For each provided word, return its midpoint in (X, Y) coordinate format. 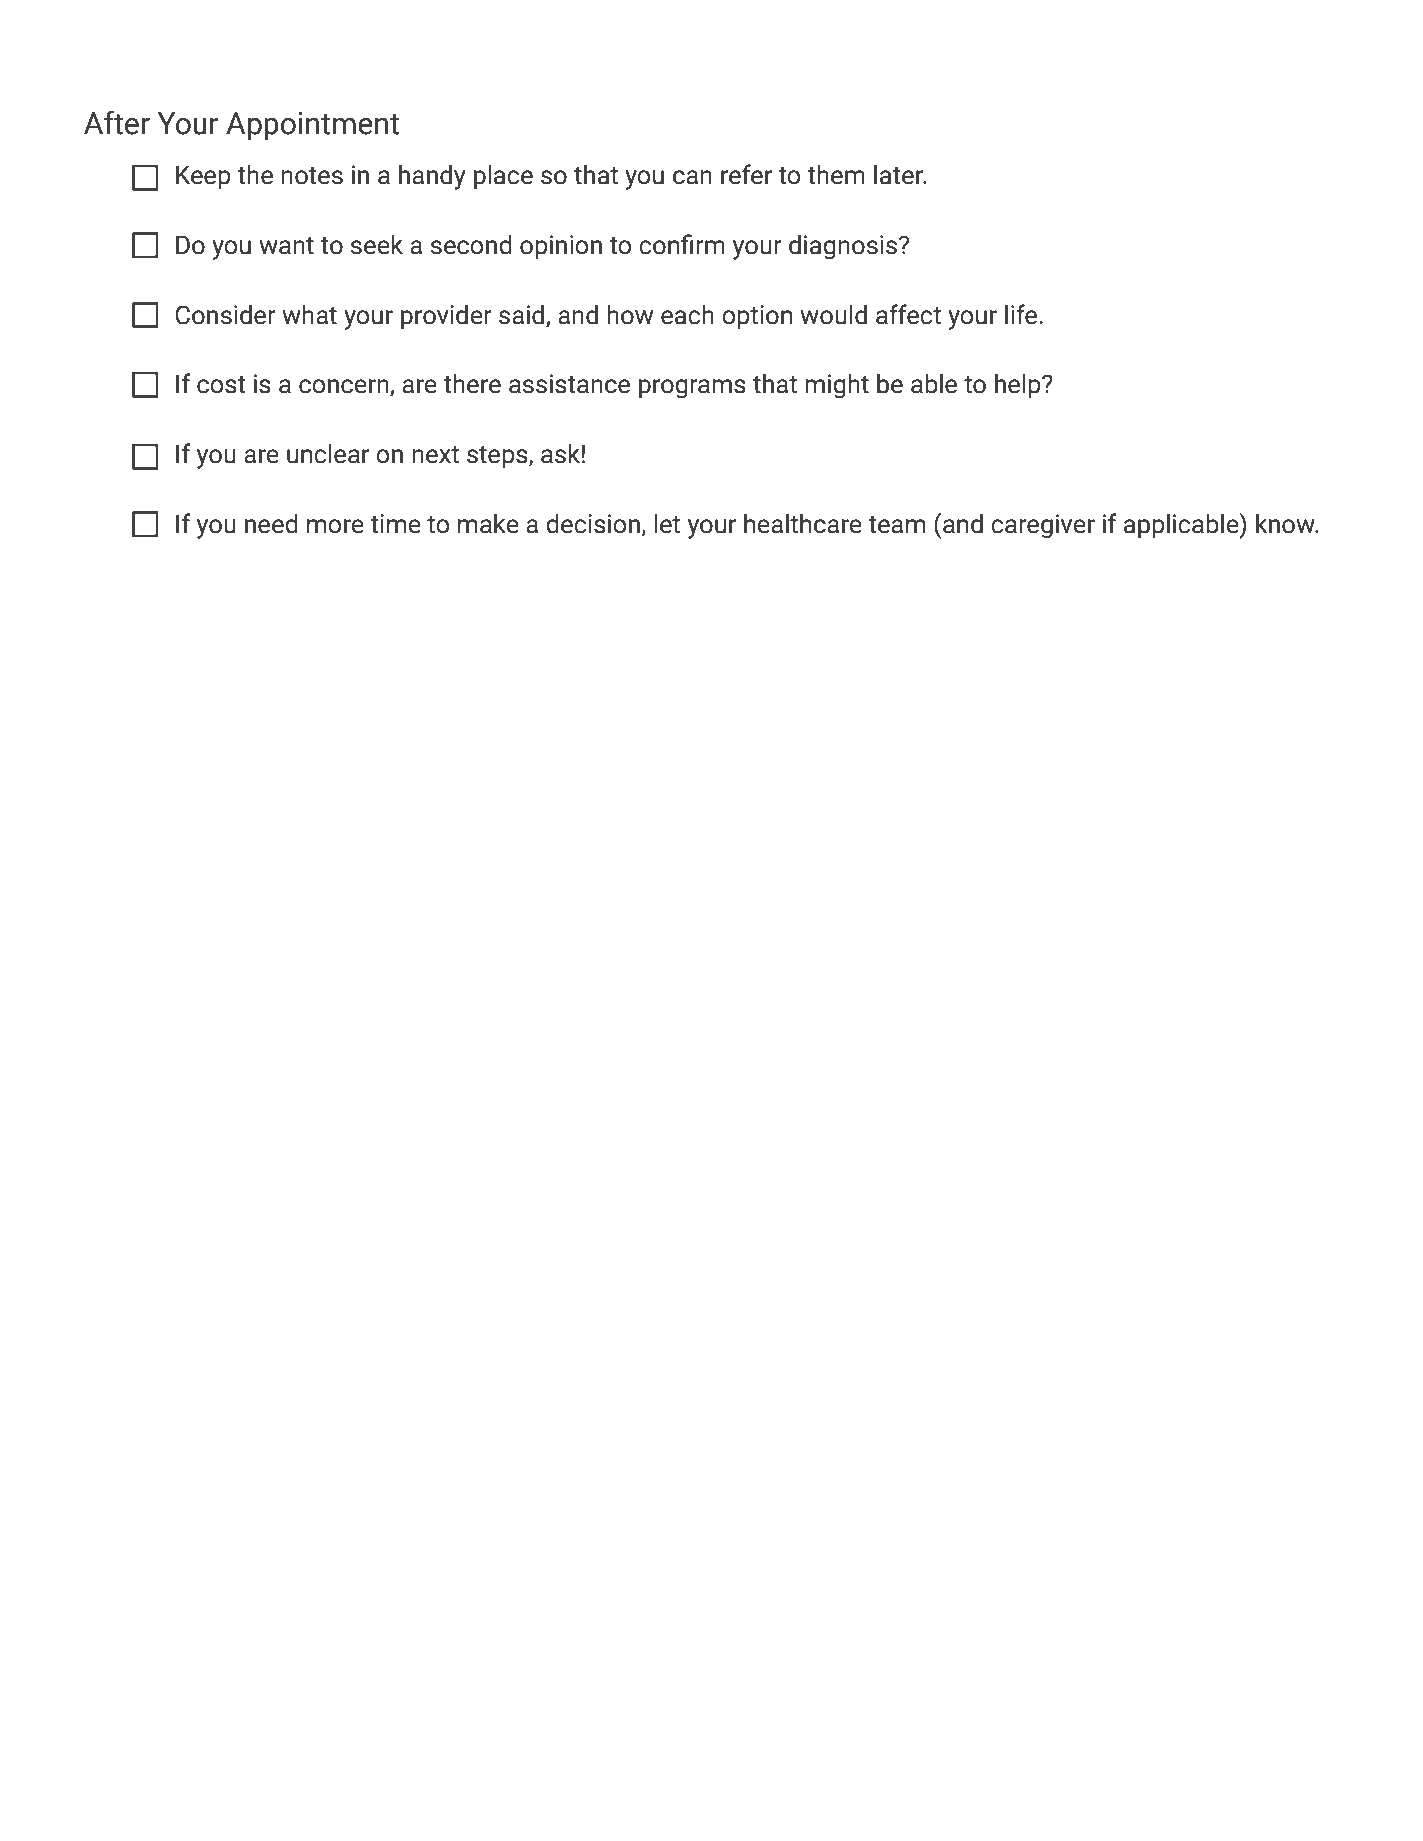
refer (746, 174)
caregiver (1043, 526)
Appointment (312, 126)
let (667, 524)
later (899, 175)
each (687, 315)
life (1022, 314)
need (271, 524)
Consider (225, 315)
